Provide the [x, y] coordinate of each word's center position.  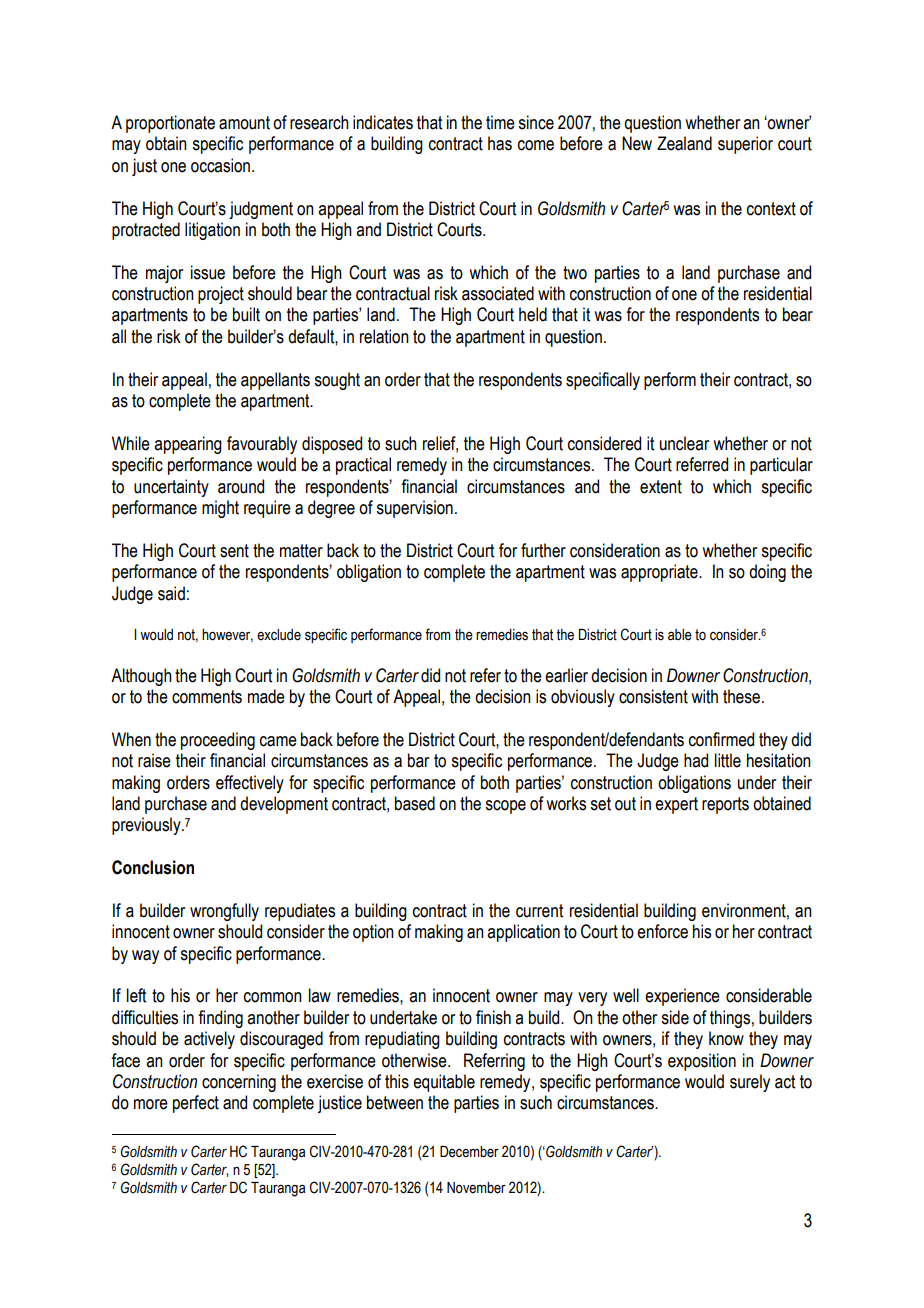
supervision [414, 509]
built [246, 314]
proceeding [218, 741]
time [500, 122]
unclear [684, 443]
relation [384, 336]
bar [418, 760]
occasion [222, 165]
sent [234, 551]
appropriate [660, 573]
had [696, 760]
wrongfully [224, 912]
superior [745, 145]
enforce [662, 931]
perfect [196, 1104]
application [523, 933]
